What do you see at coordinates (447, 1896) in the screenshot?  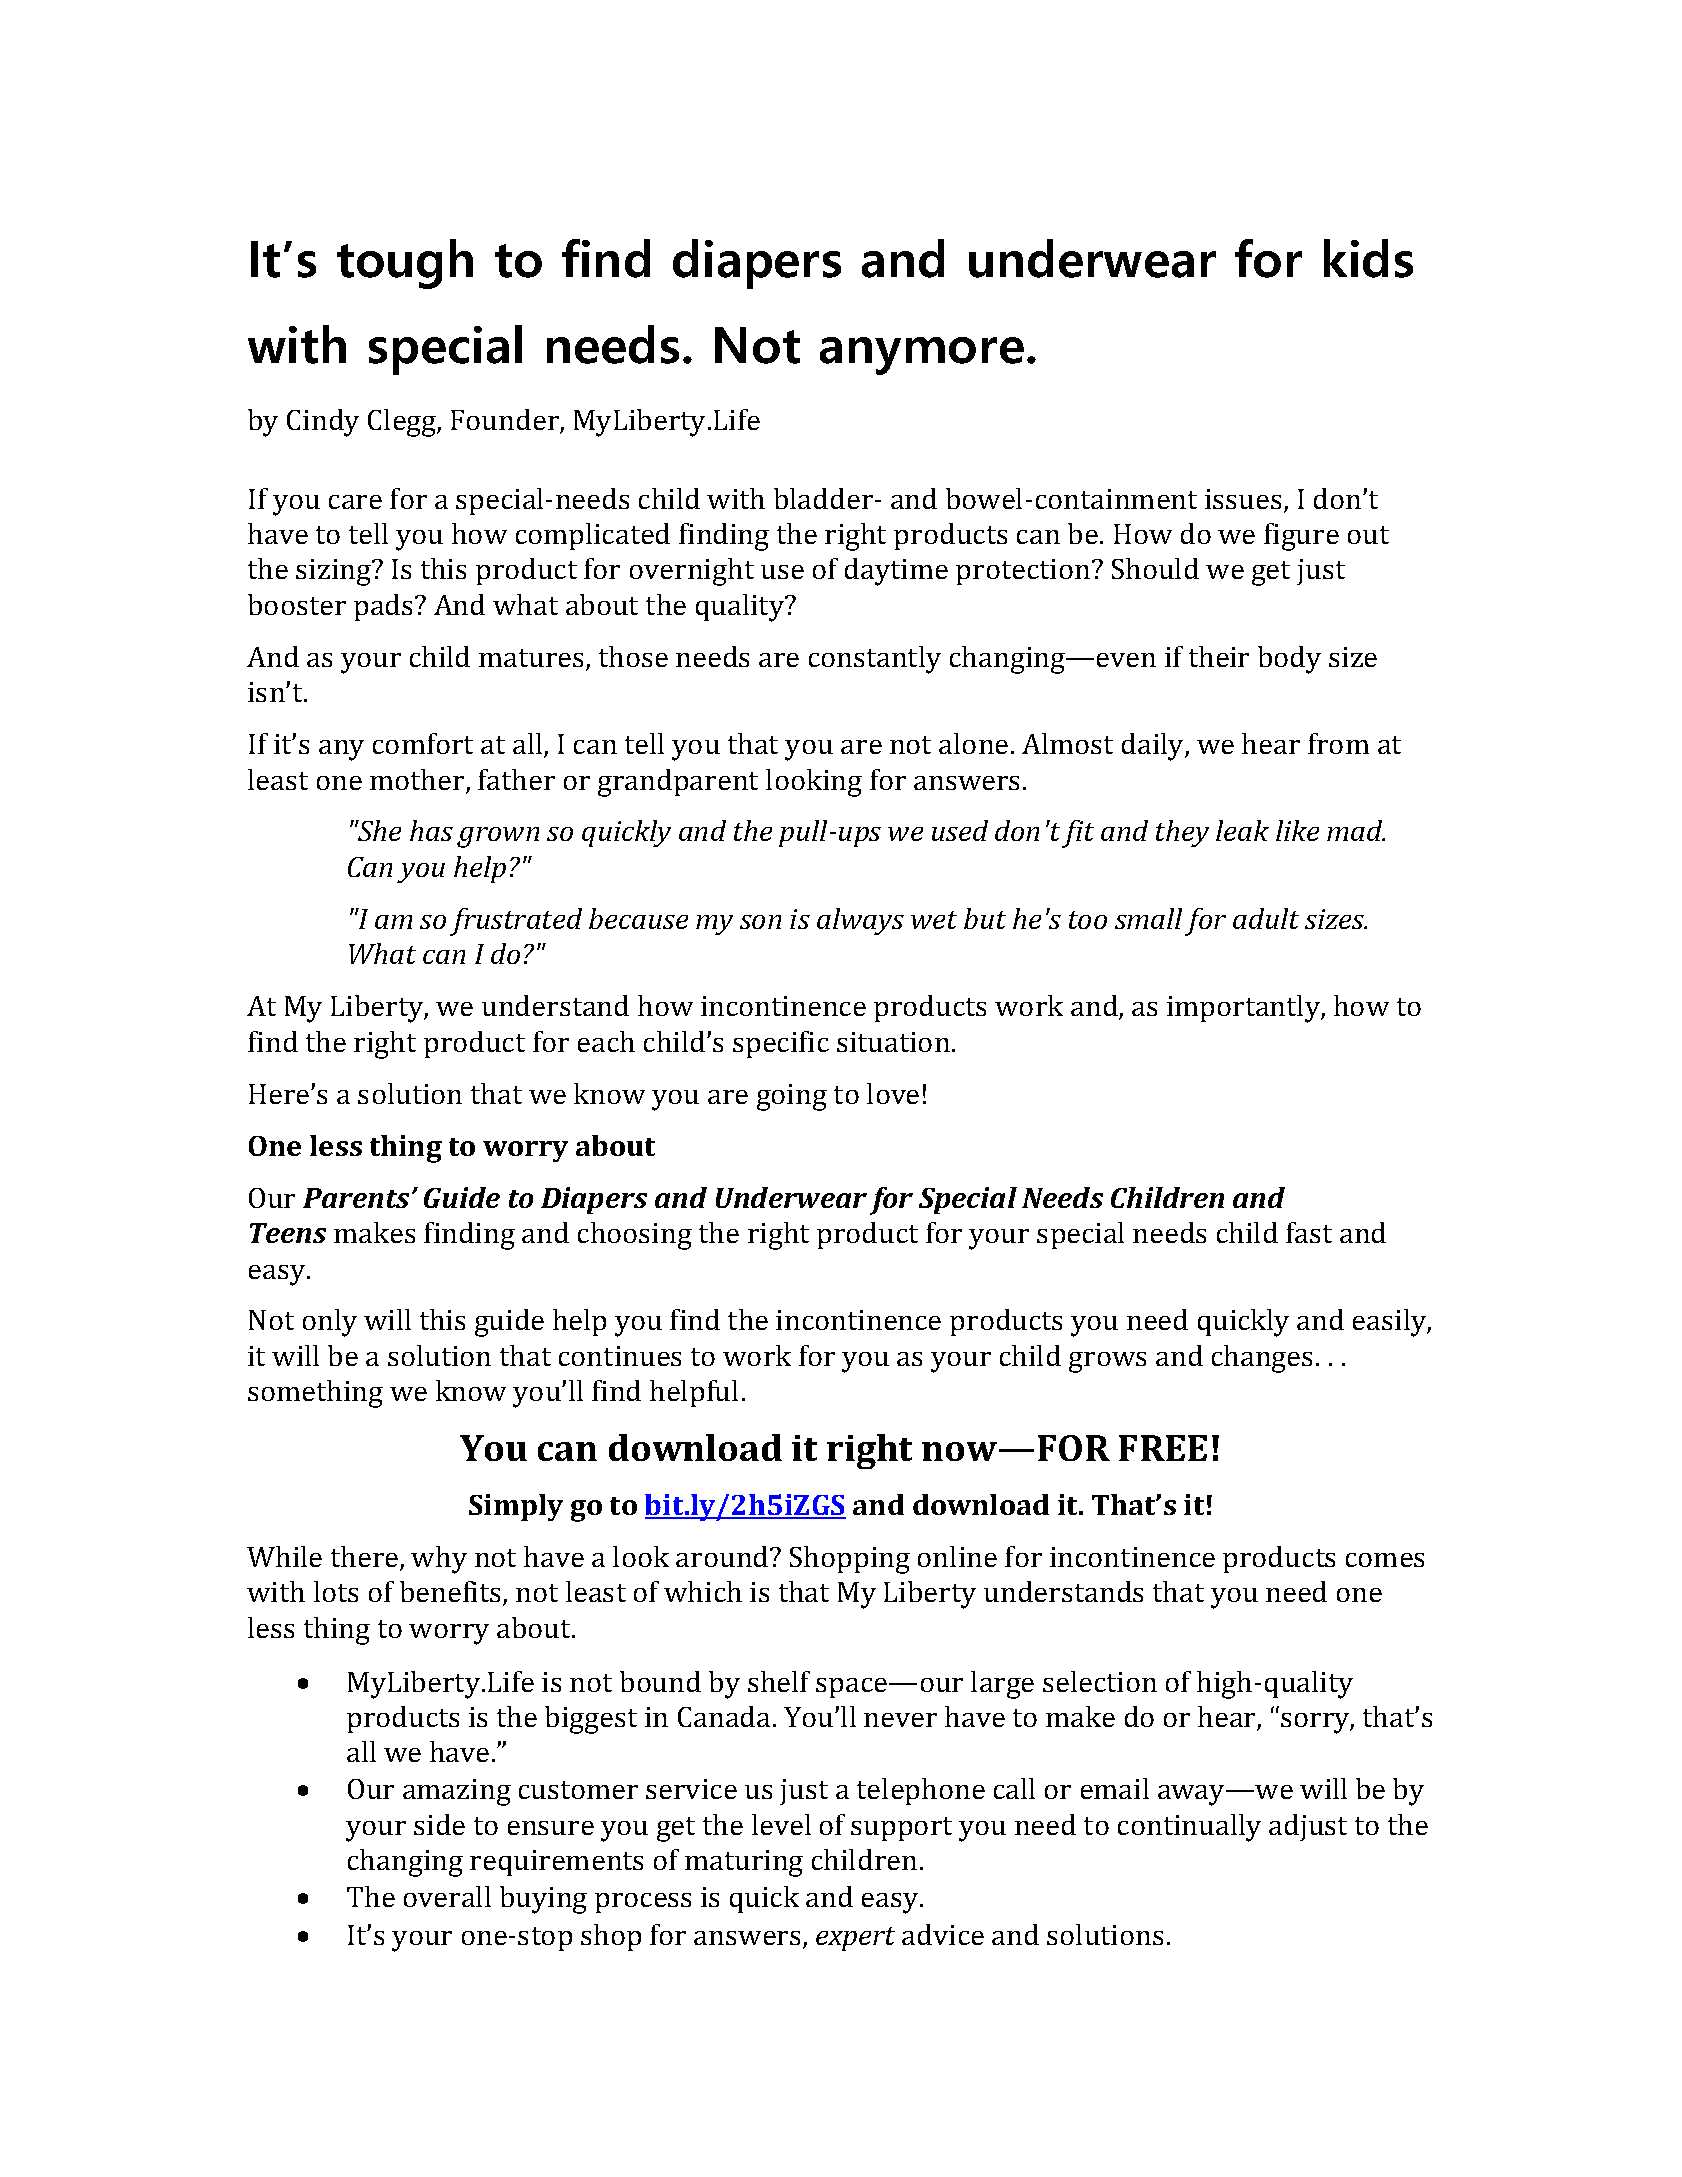 I see `overall` at bounding box center [447, 1896].
